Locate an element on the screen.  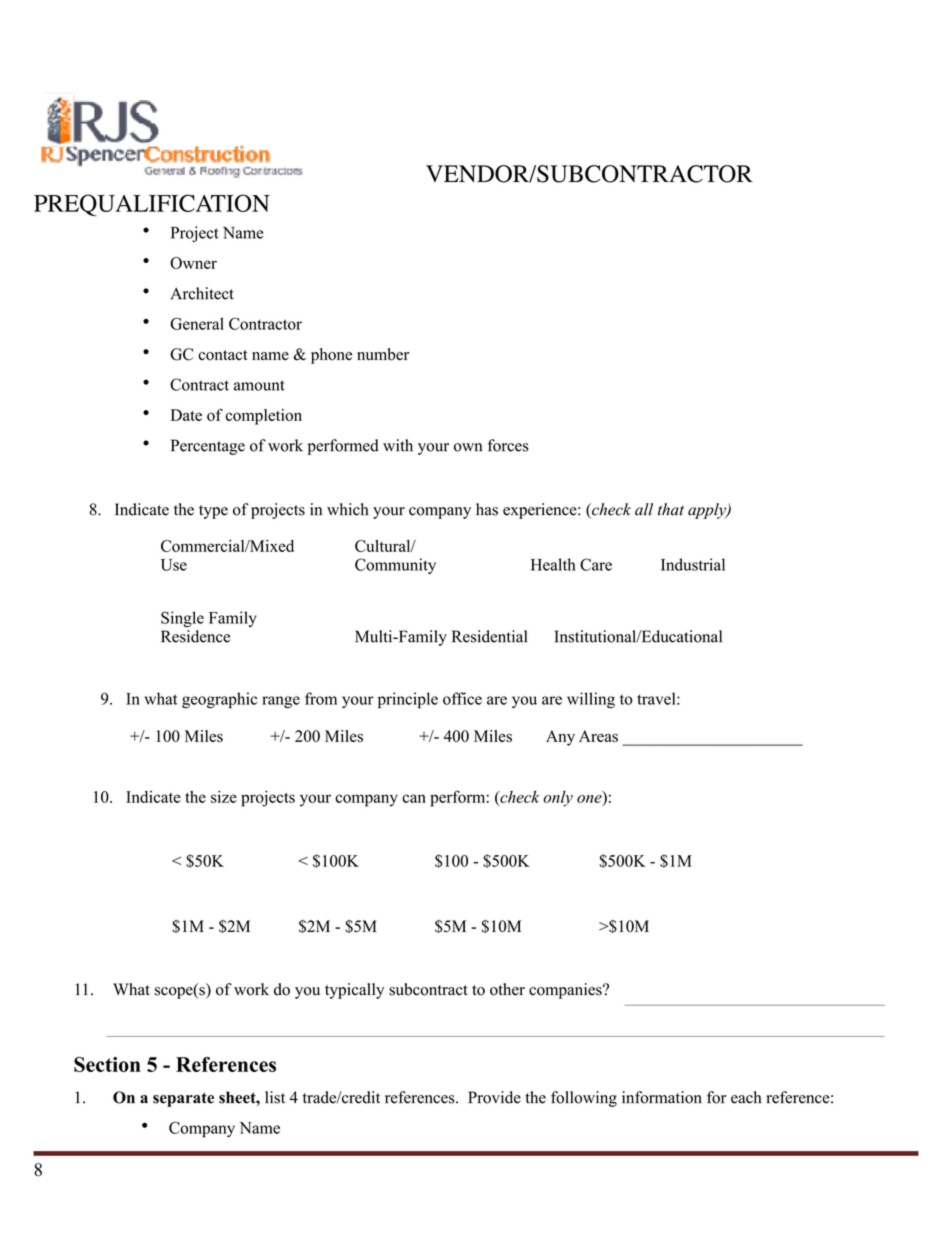
separate is located at coordinates (183, 1099).
